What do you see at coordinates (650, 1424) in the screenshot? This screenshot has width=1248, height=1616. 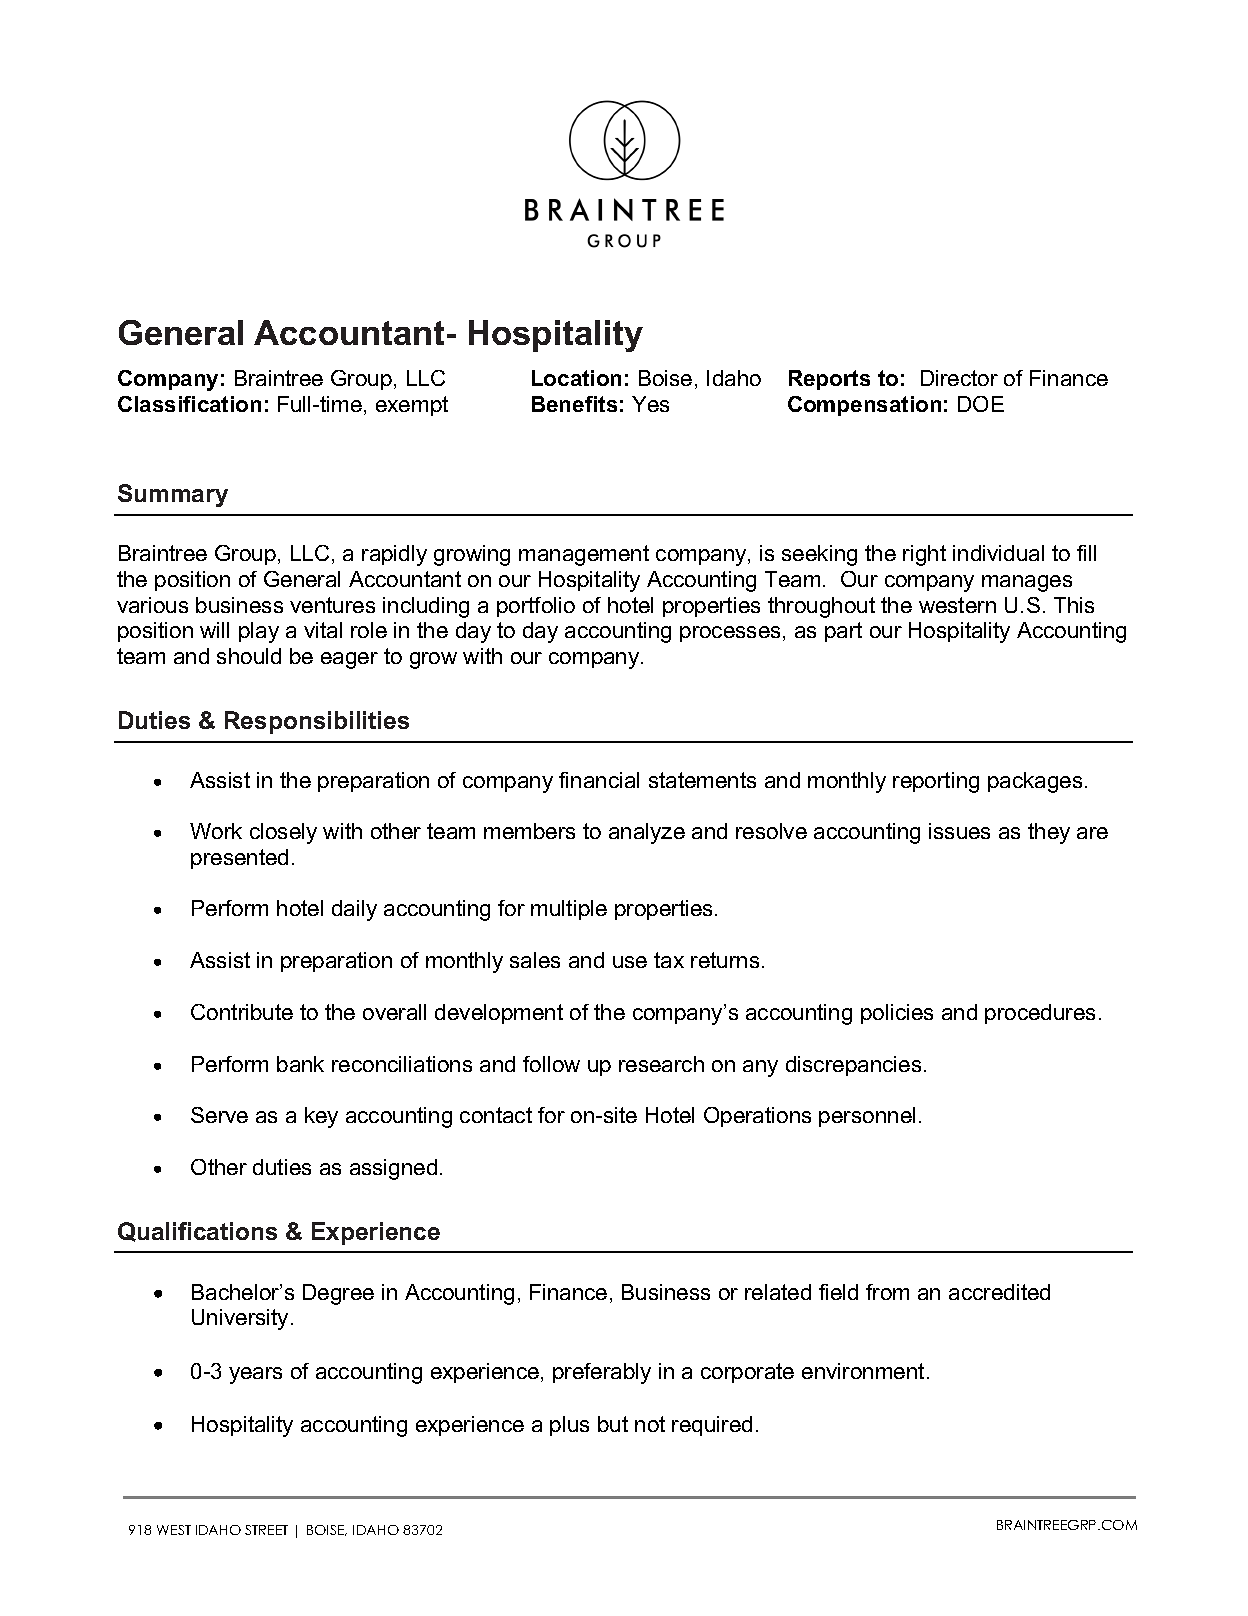 I see `not` at bounding box center [650, 1424].
